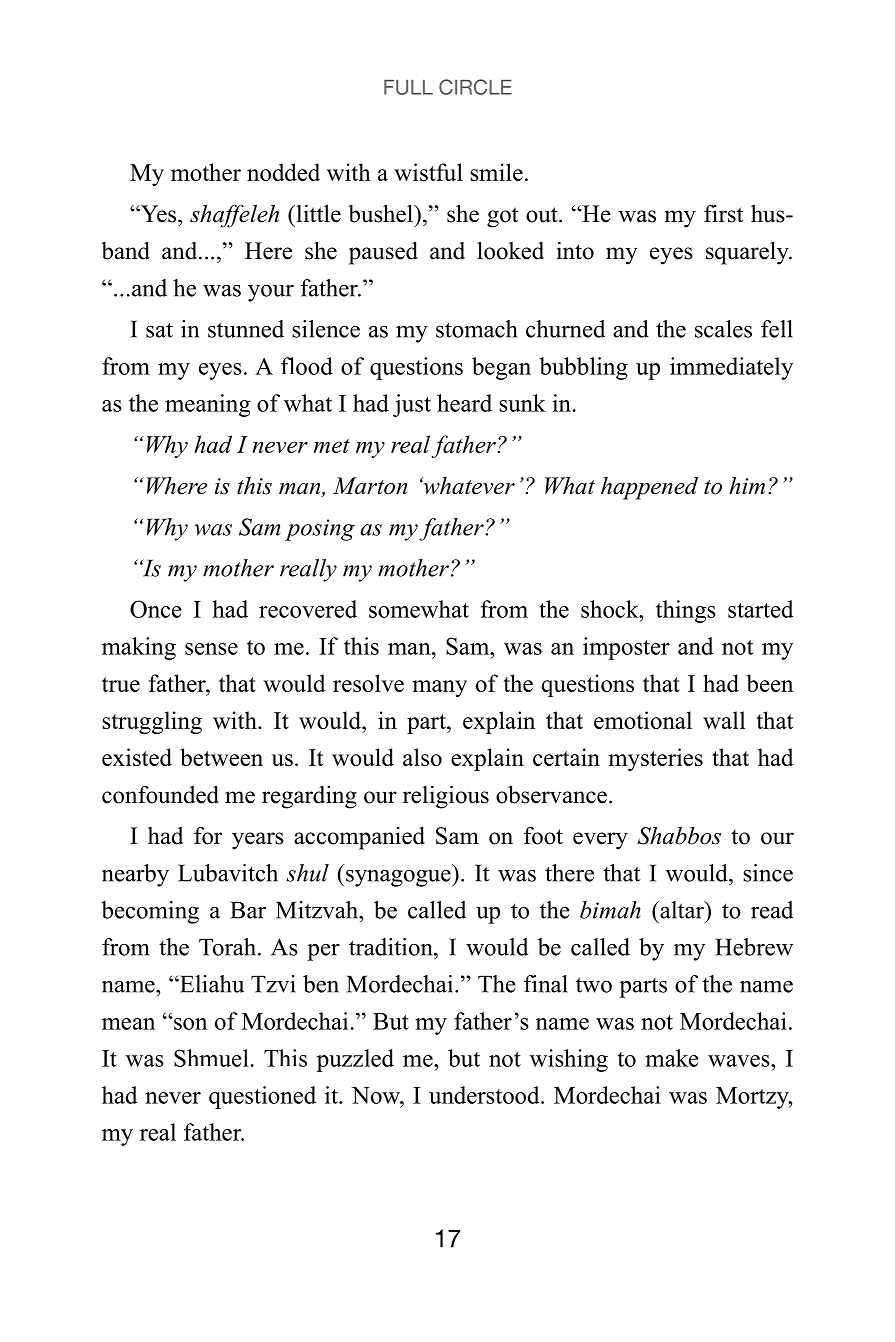  Describe the element at coordinates (439, 688) in the screenshot. I see `many` at that location.
